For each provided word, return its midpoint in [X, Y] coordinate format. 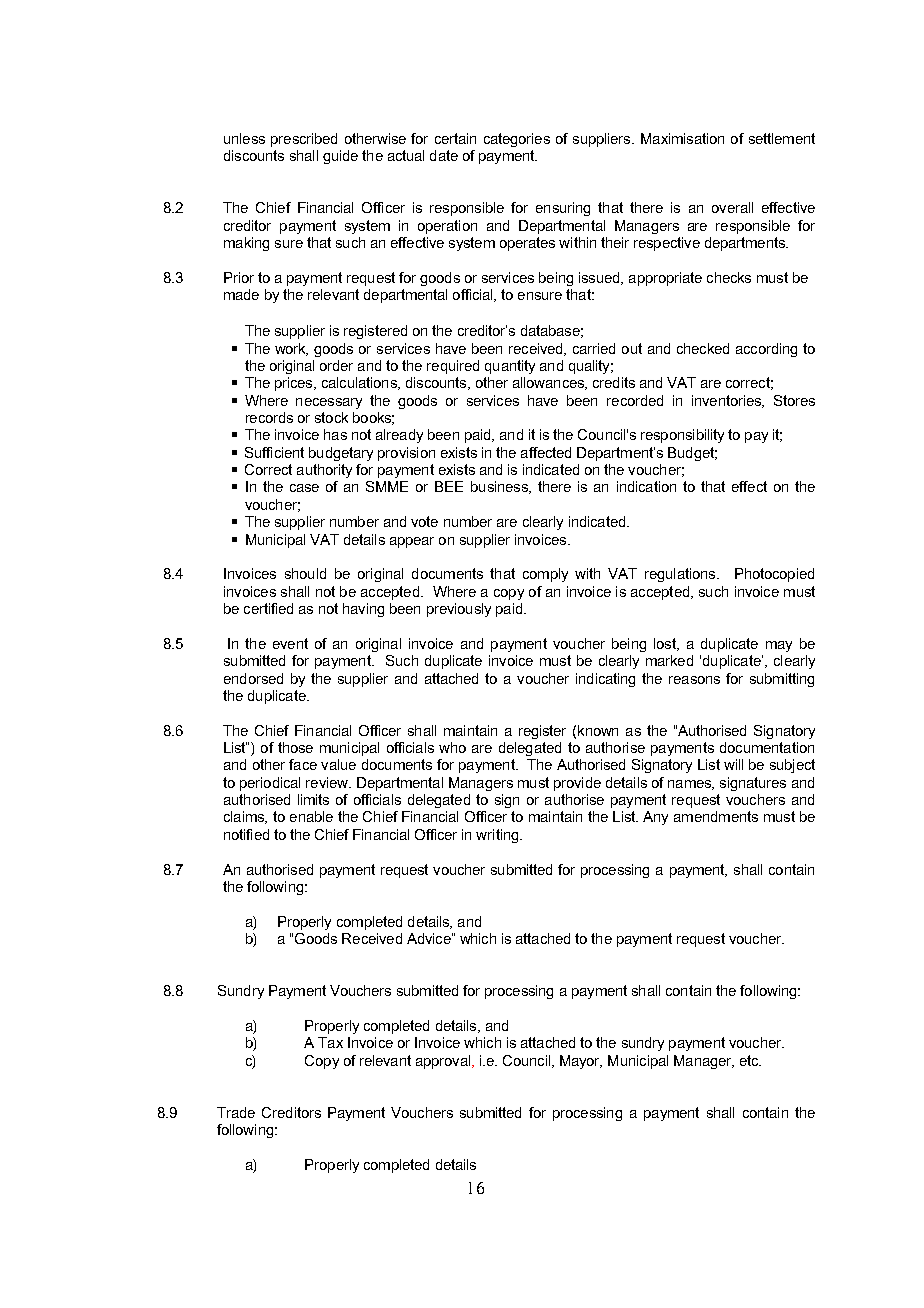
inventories [727, 401]
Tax [330, 1042]
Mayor [581, 1062]
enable [311, 816]
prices [295, 384]
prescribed [304, 140]
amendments [716, 816]
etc [750, 1060]
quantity [510, 367]
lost [666, 644]
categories [517, 140]
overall [732, 207]
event [290, 643]
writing [498, 836]
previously [459, 610]
